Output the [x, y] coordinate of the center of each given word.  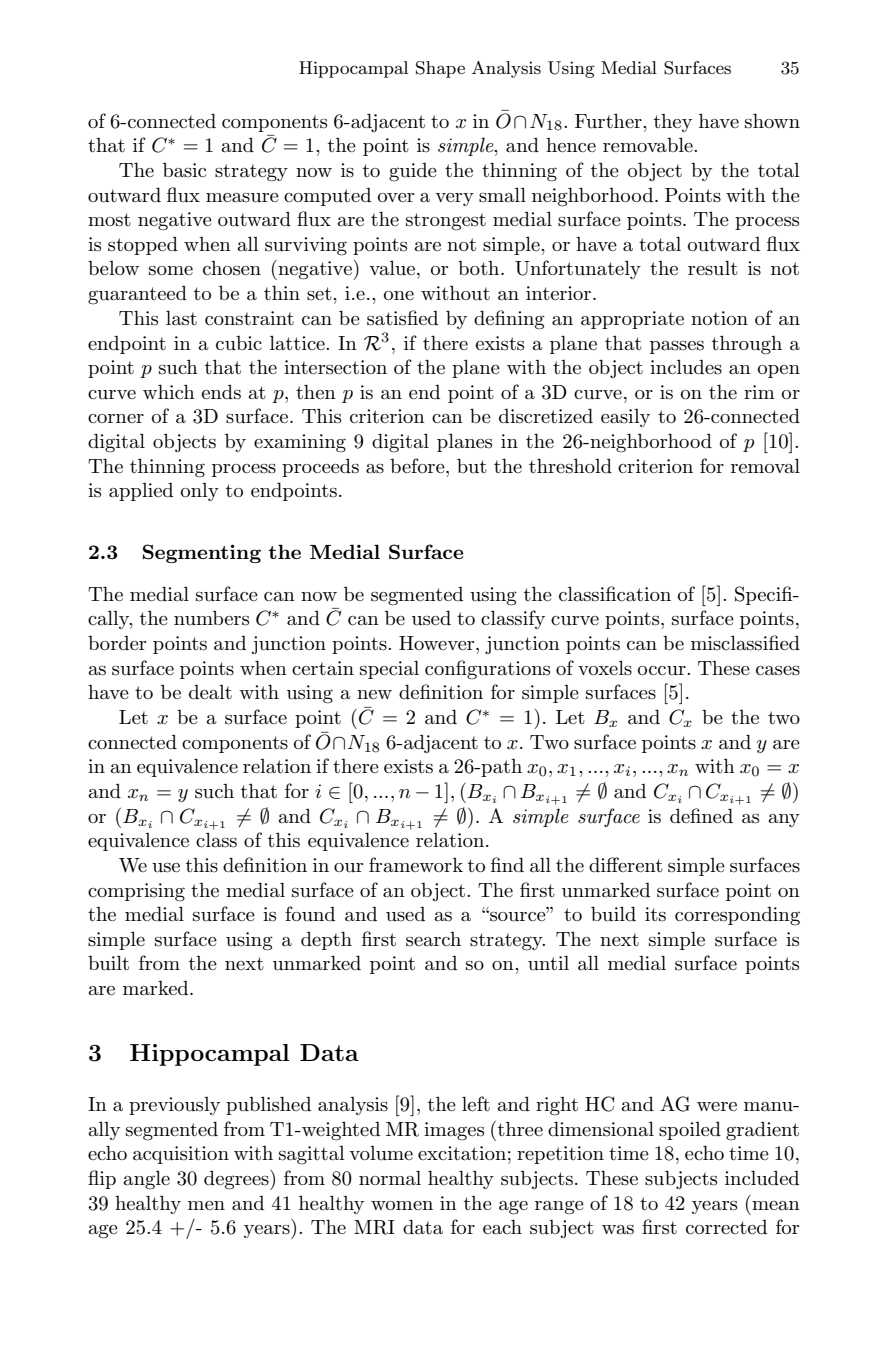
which [169, 391]
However [438, 643]
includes [686, 367]
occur [663, 671]
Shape [440, 69]
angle [147, 1180]
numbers [211, 618]
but [472, 466]
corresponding [737, 916]
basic [184, 170]
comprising [136, 892]
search [433, 939]
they [673, 123]
